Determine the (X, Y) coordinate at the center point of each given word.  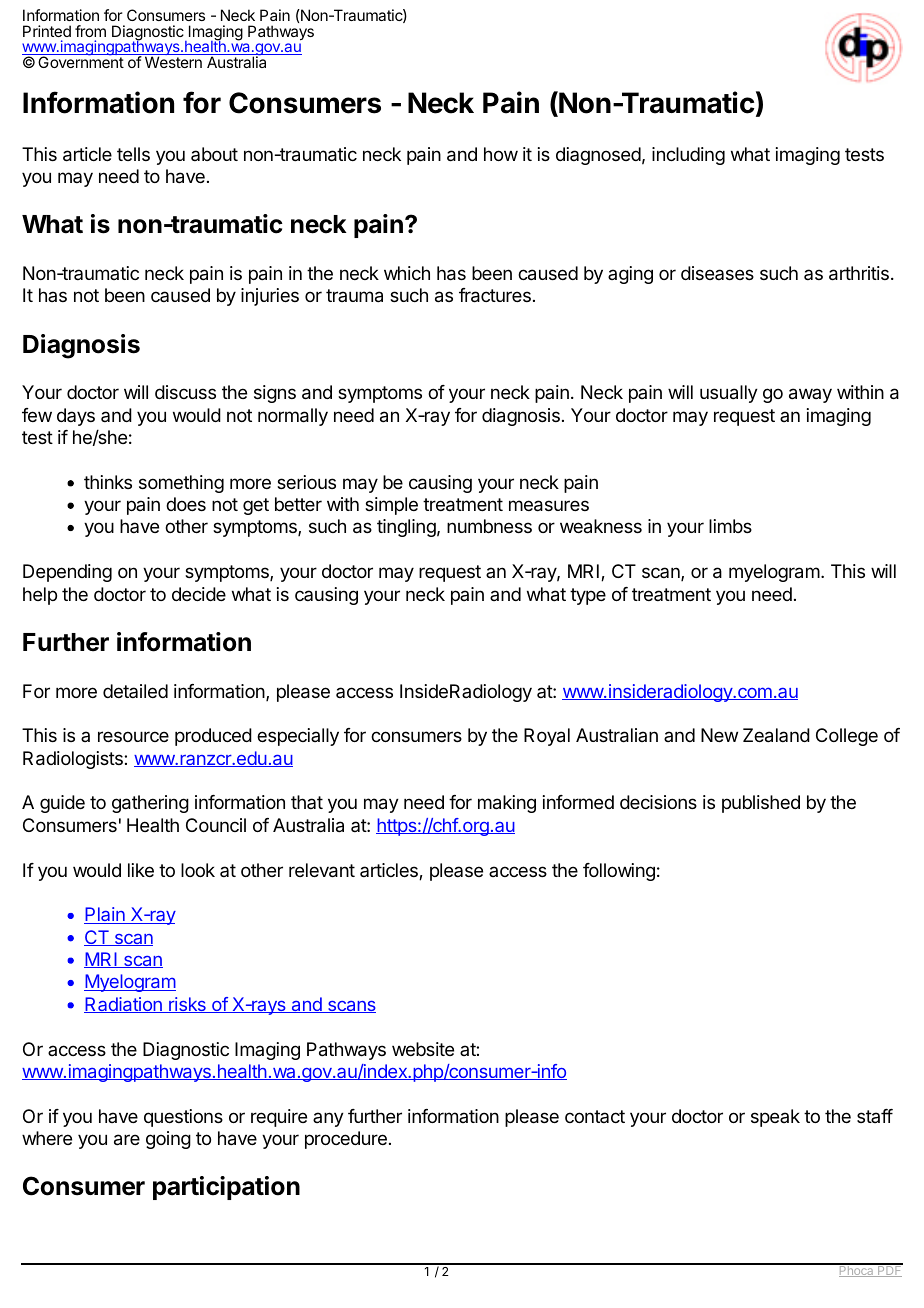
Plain (105, 915)
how (501, 154)
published (761, 804)
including (688, 156)
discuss (185, 392)
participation (226, 1188)
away (810, 395)
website (423, 1049)
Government (80, 61)
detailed (135, 691)
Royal (547, 737)
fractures (495, 295)
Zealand (776, 735)
